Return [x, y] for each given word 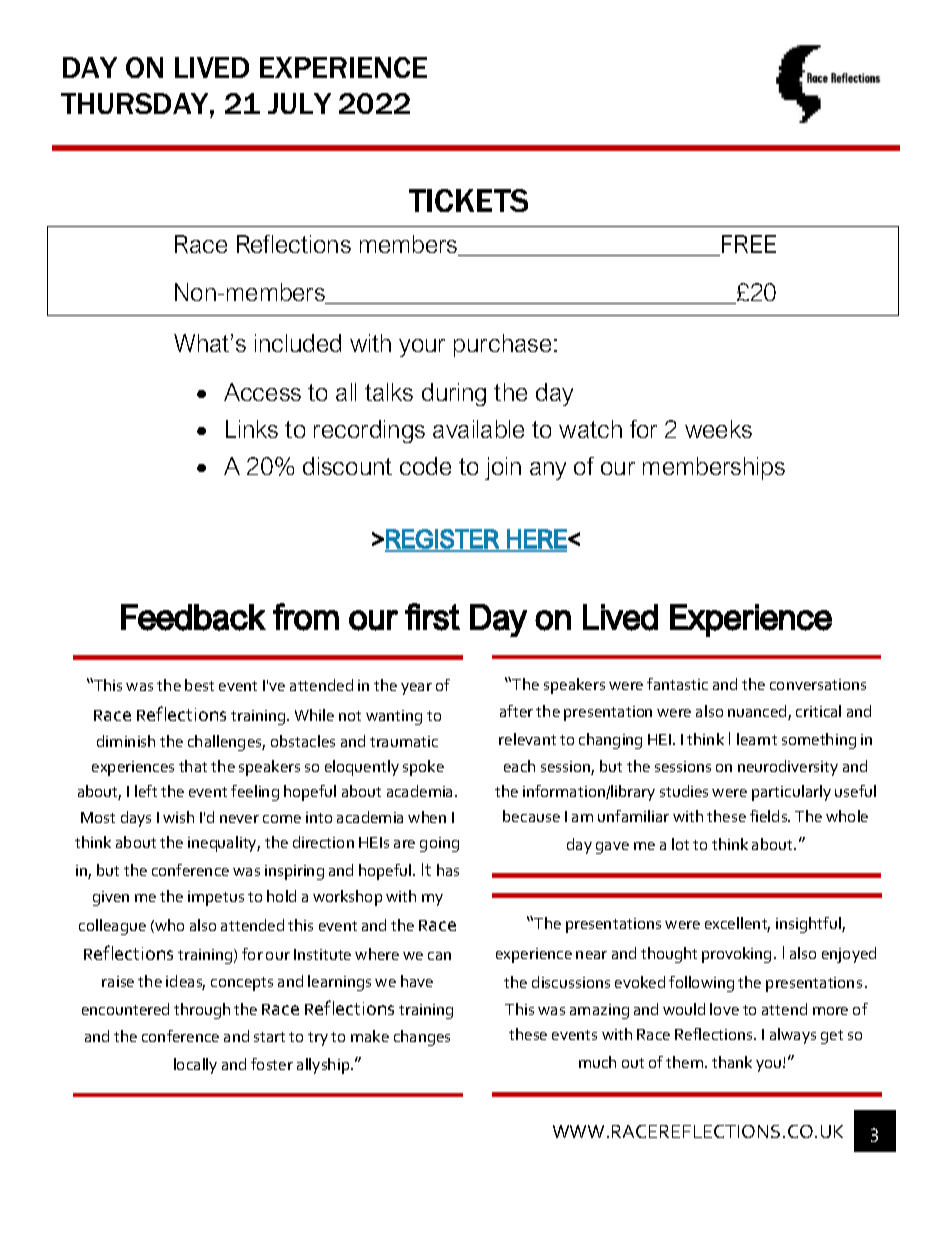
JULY [299, 103]
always [793, 1036]
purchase [502, 345]
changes [422, 1038]
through [202, 1011]
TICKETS [468, 200]
